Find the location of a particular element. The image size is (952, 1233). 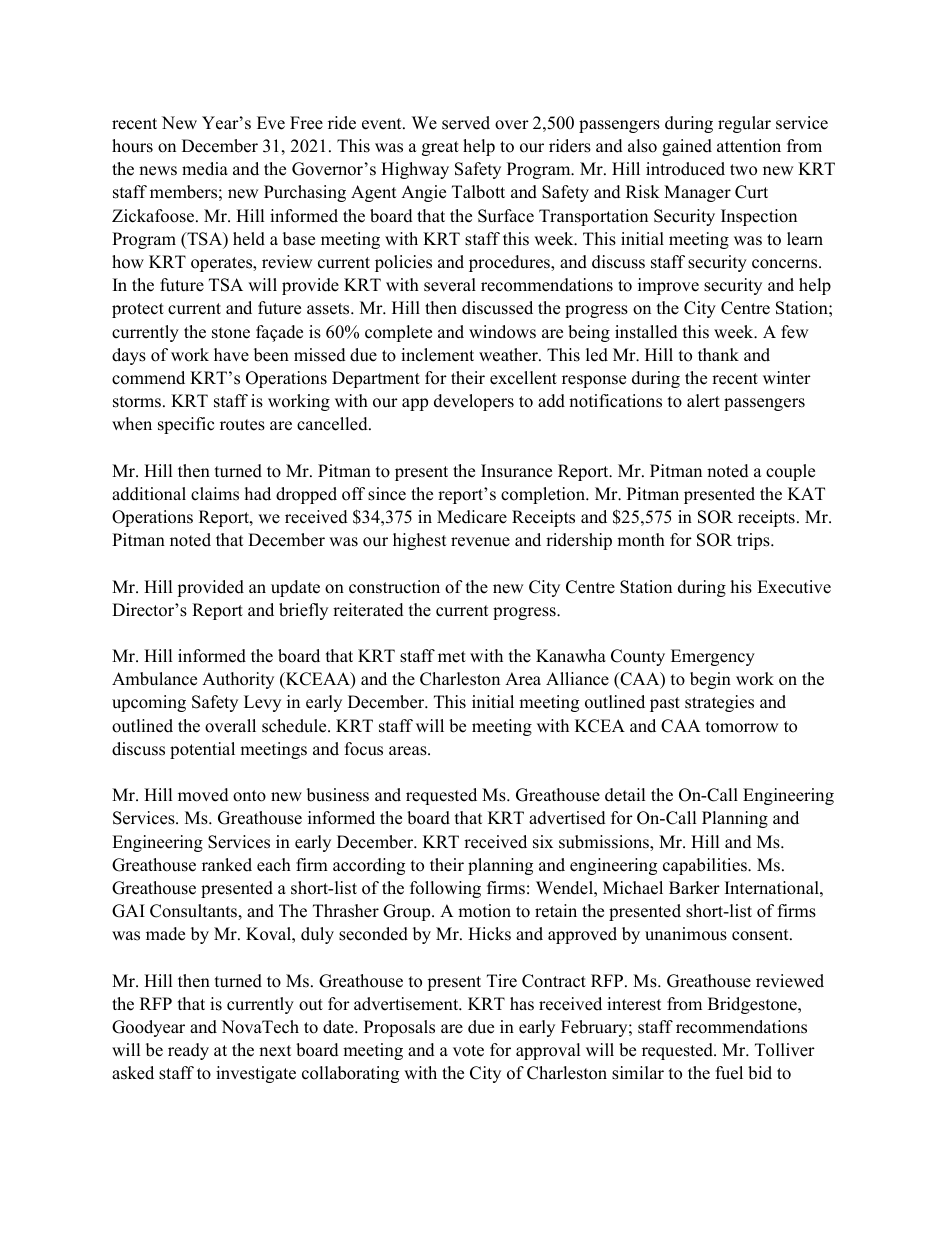

attention is located at coordinates (749, 146).
